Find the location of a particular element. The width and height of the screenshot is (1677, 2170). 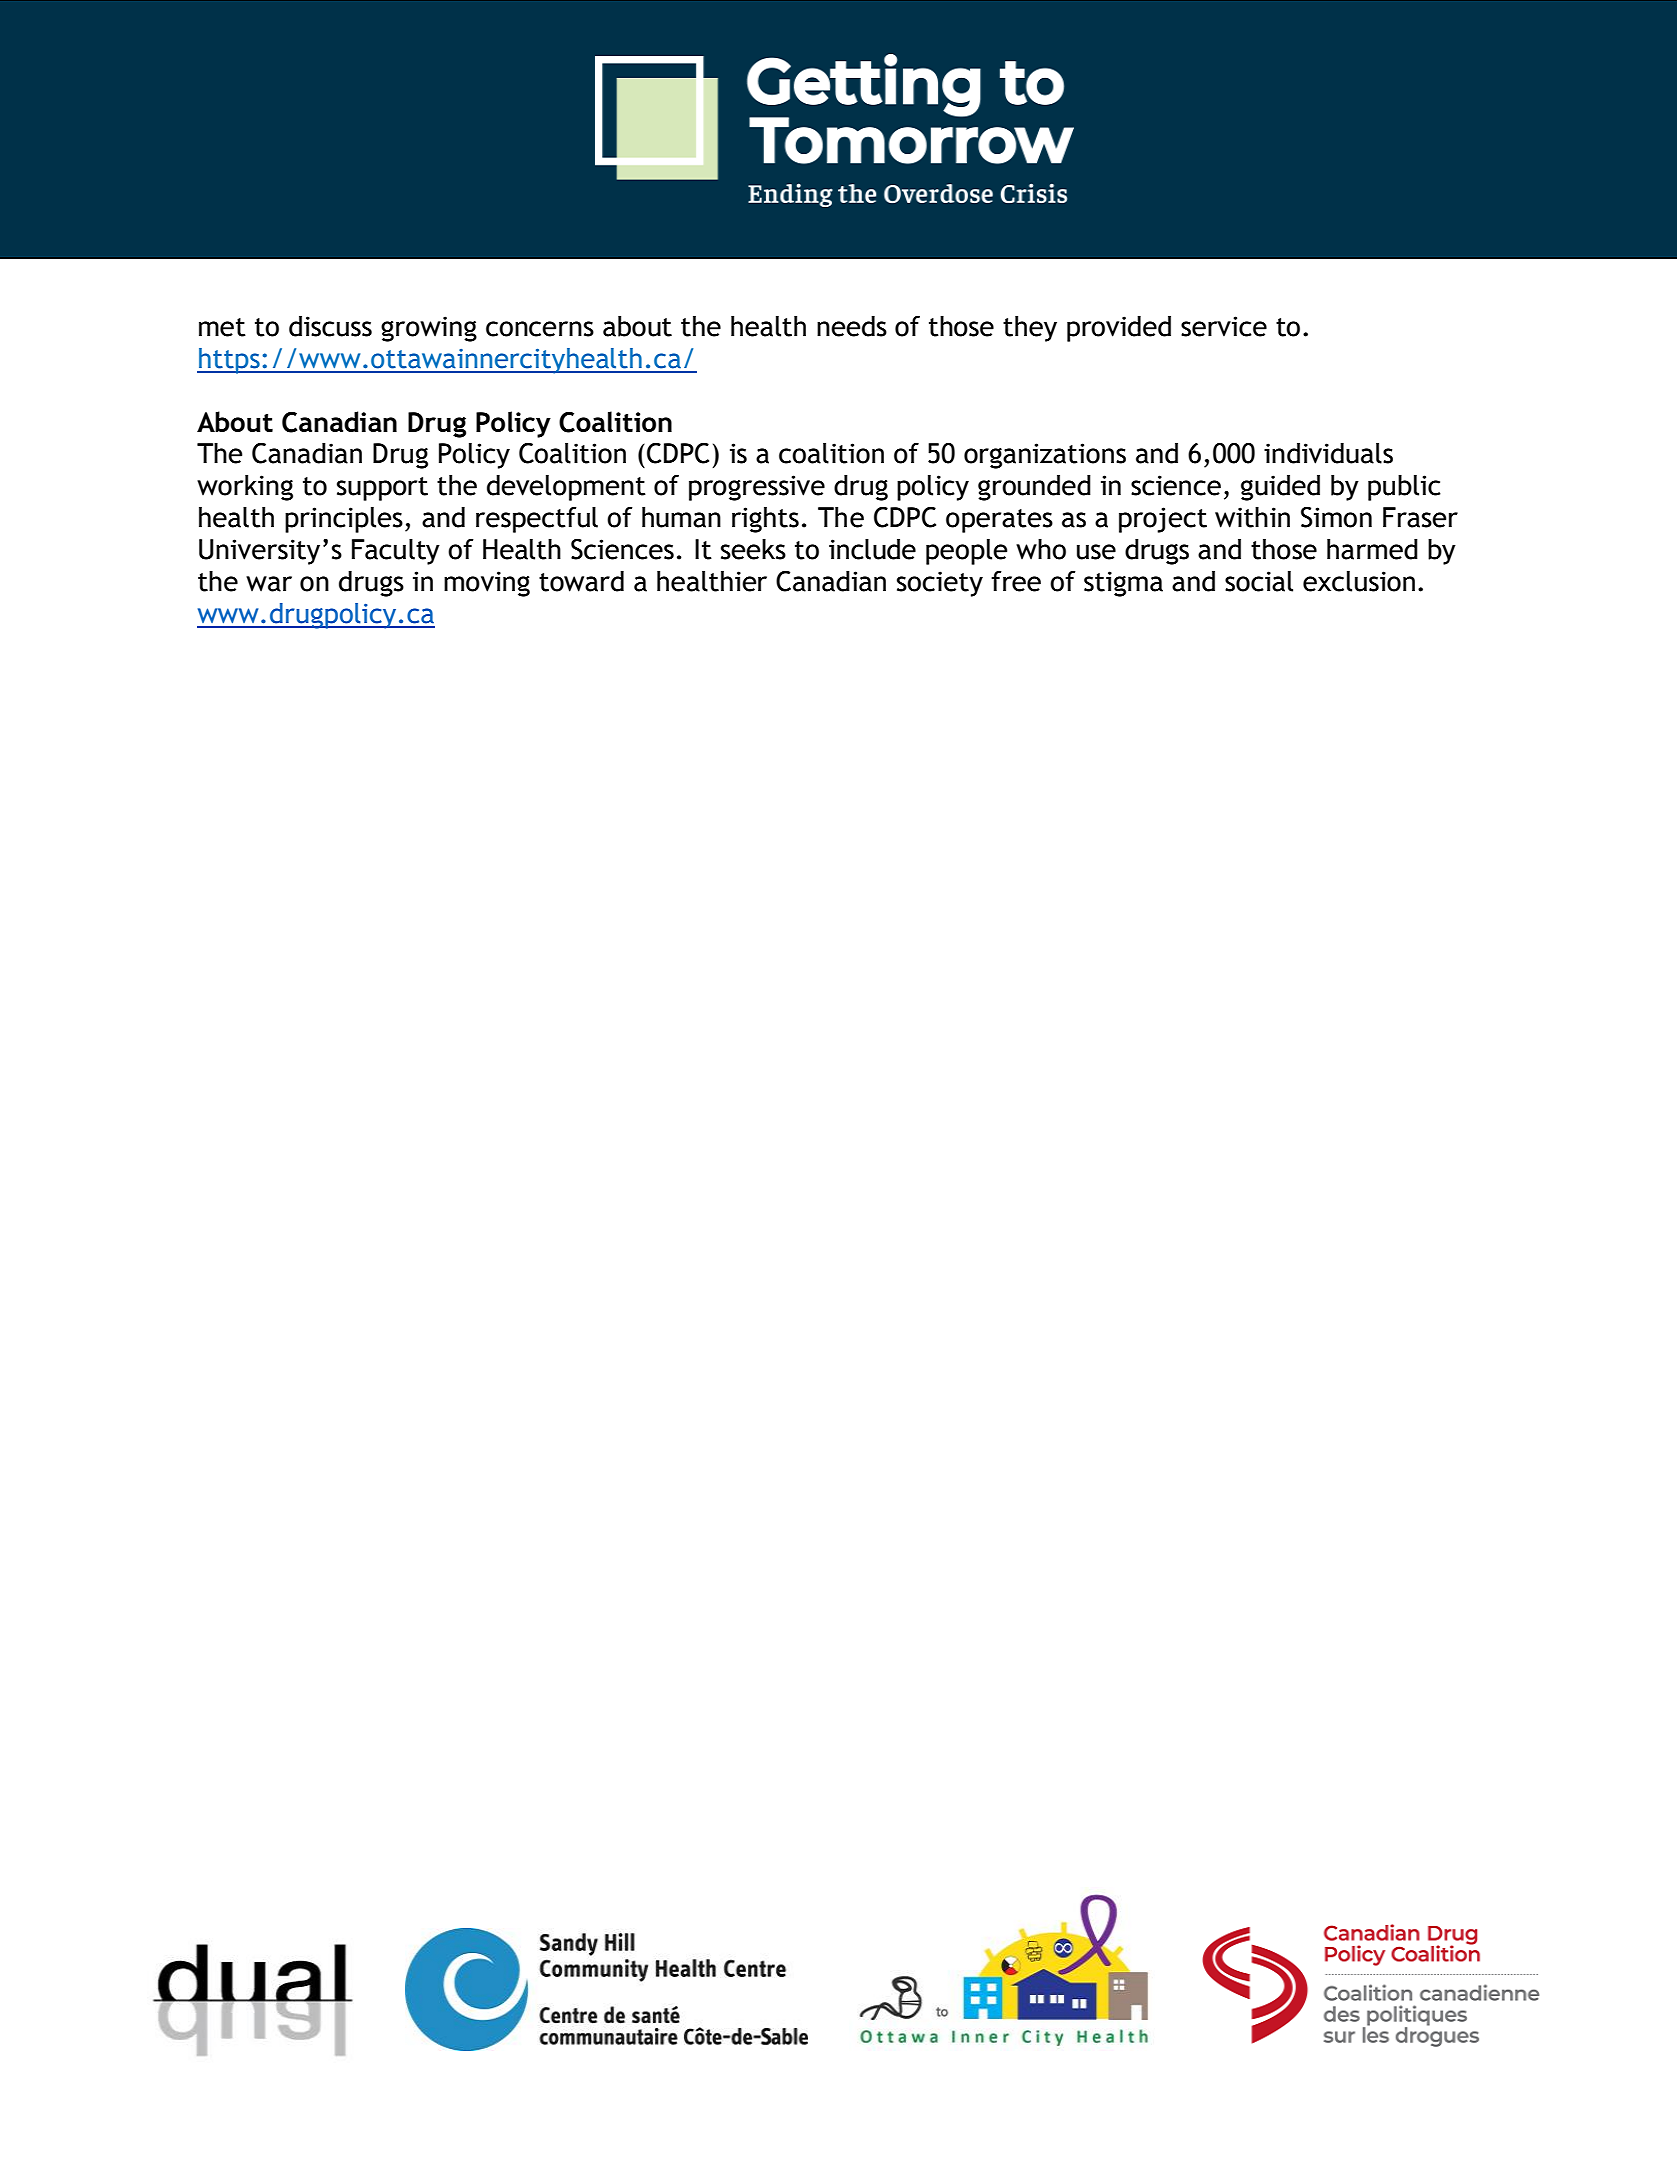

growing is located at coordinates (429, 329).
